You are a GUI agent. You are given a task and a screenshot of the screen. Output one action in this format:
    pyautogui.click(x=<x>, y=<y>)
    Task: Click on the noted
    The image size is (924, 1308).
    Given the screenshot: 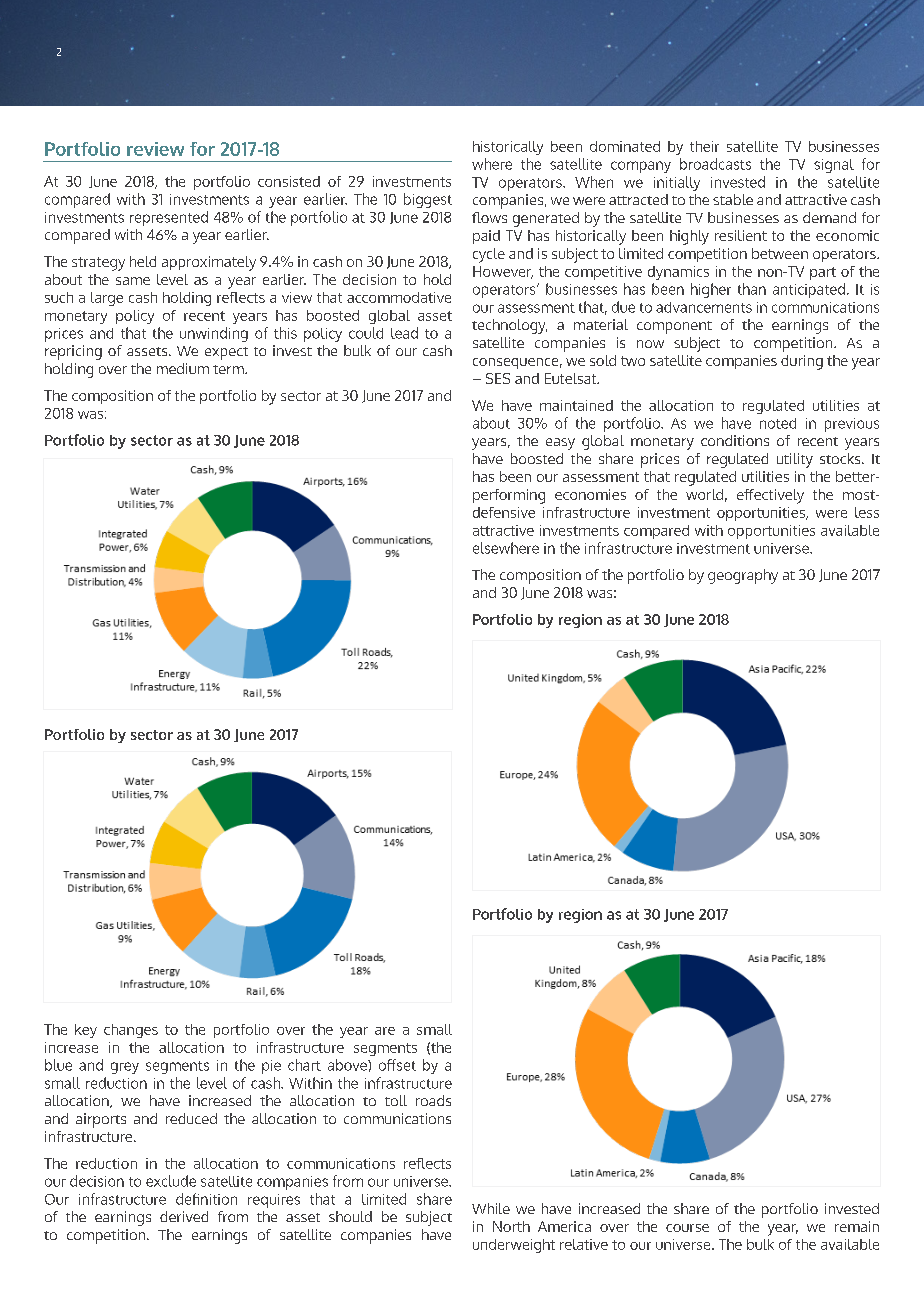 What is the action you would take?
    pyautogui.click(x=778, y=423)
